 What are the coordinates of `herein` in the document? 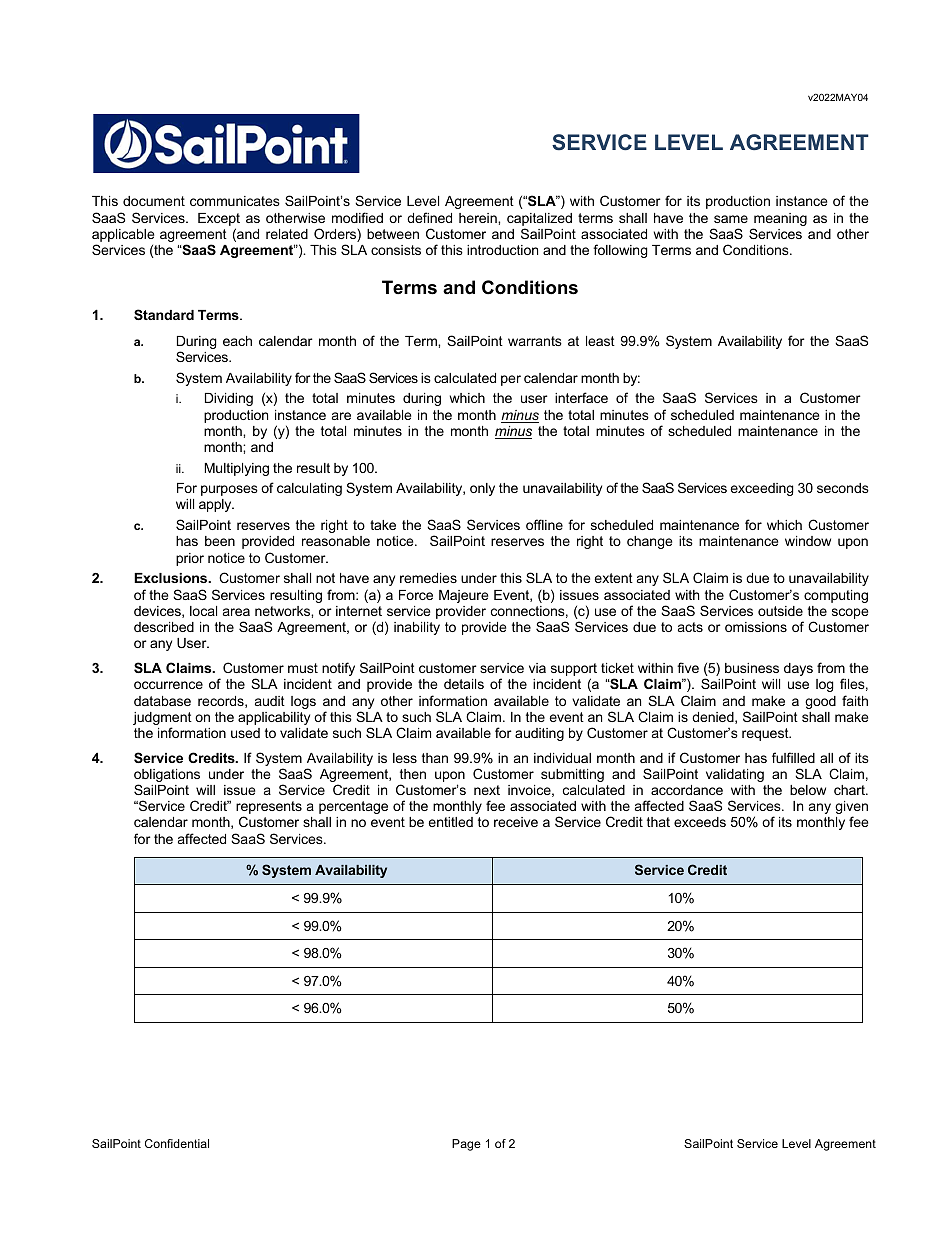 It's located at (479, 218).
